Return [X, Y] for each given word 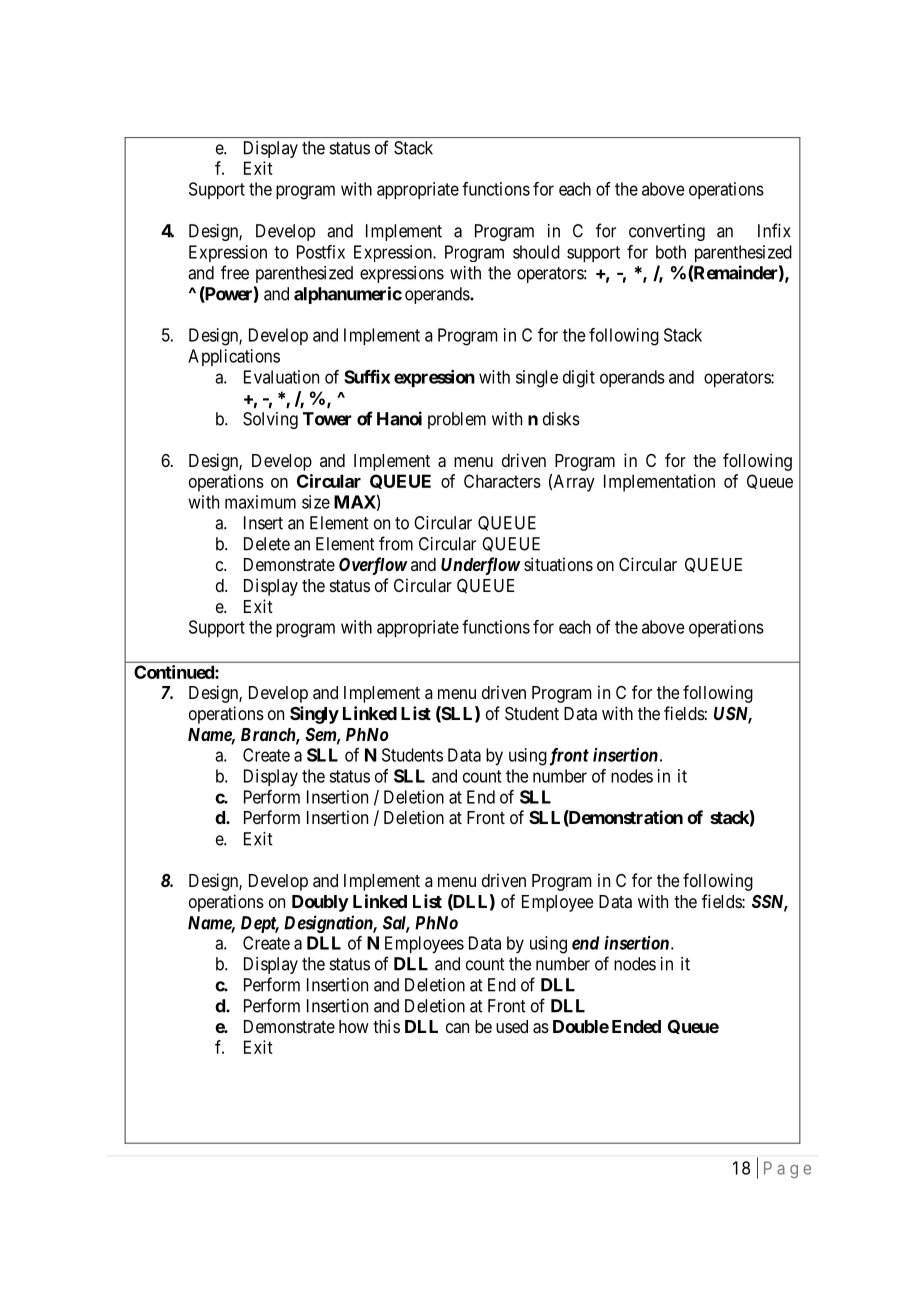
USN [733, 715]
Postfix [321, 252]
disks [561, 419]
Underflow [480, 566]
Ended [636, 1026]
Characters [502, 481]
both [671, 252]
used [512, 1026]
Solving [270, 420]
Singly [314, 715]
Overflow [373, 566]
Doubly [320, 903]
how [354, 1026]
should [536, 252]
